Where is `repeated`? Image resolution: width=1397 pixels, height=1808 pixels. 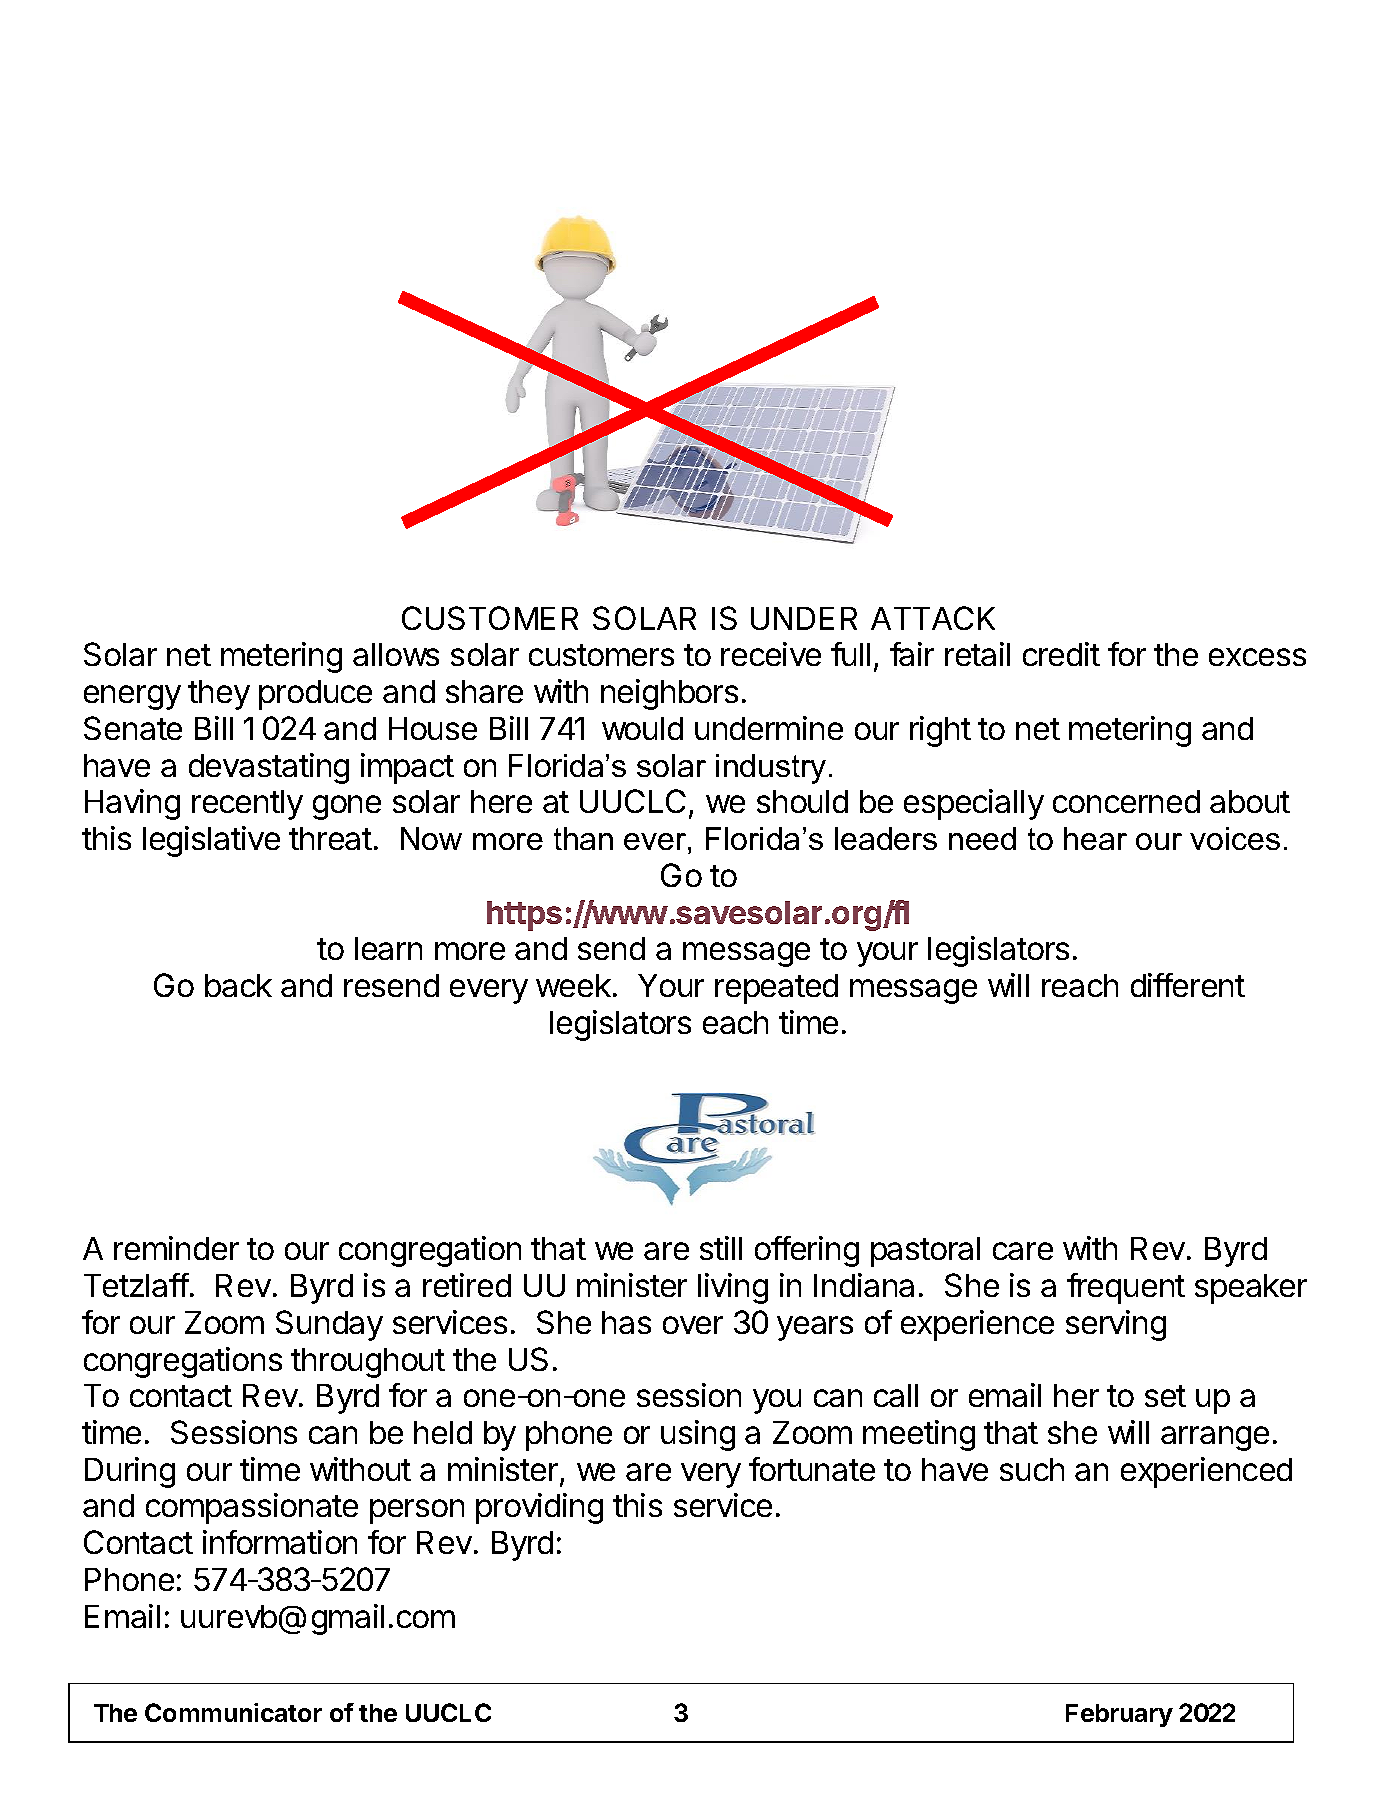
repeated is located at coordinates (776, 989).
